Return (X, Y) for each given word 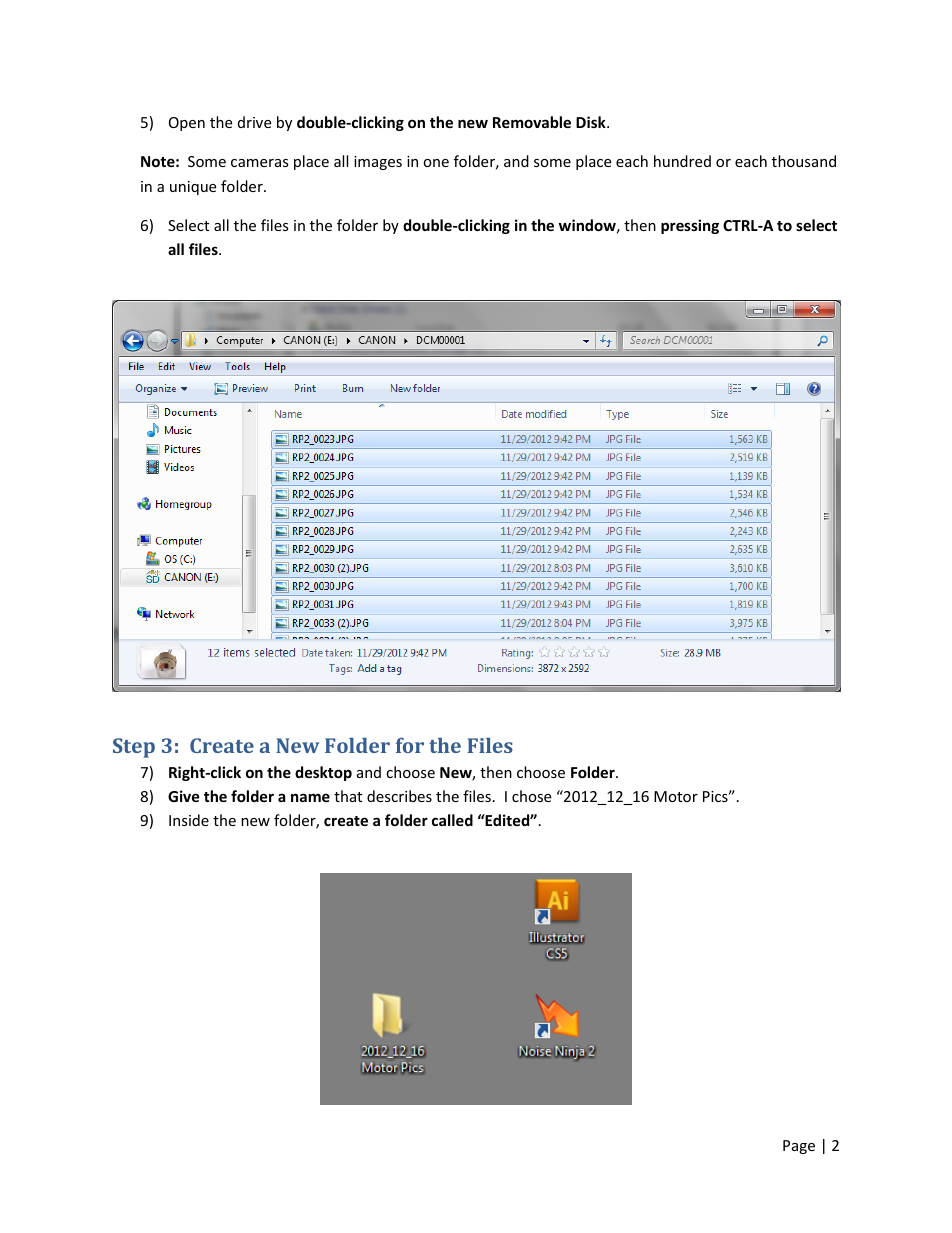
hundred (682, 161)
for (410, 745)
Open (187, 124)
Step (134, 748)
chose (531, 796)
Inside (189, 820)
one (436, 163)
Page (799, 1147)
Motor (676, 796)
